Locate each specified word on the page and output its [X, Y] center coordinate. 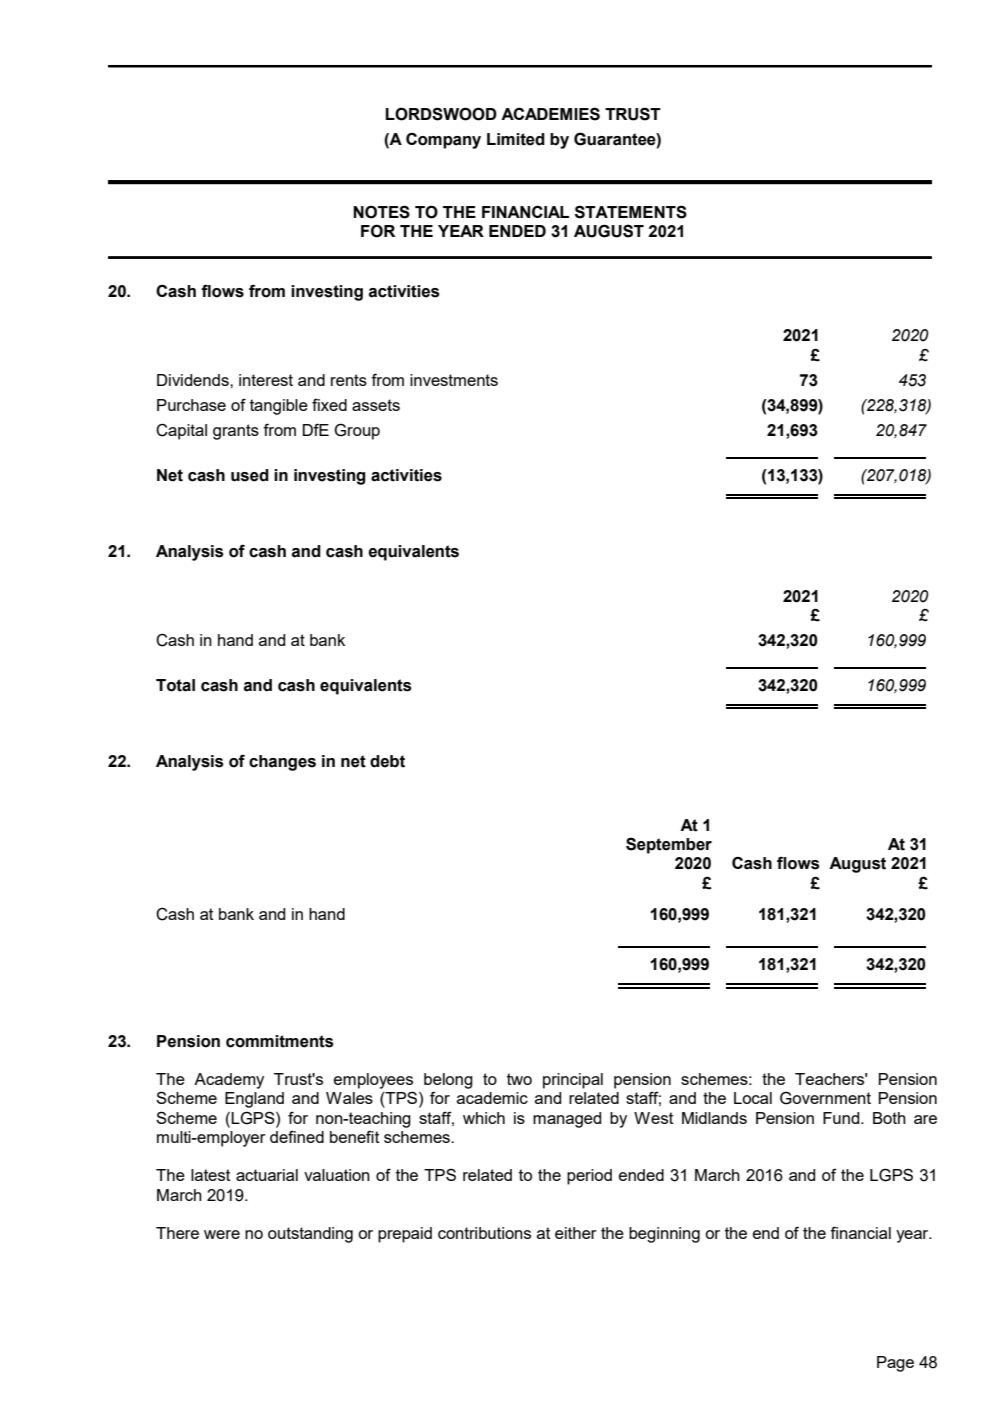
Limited [516, 139]
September [669, 845]
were [222, 1234]
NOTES [381, 212]
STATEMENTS [631, 212]
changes [282, 763]
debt [387, 761]
